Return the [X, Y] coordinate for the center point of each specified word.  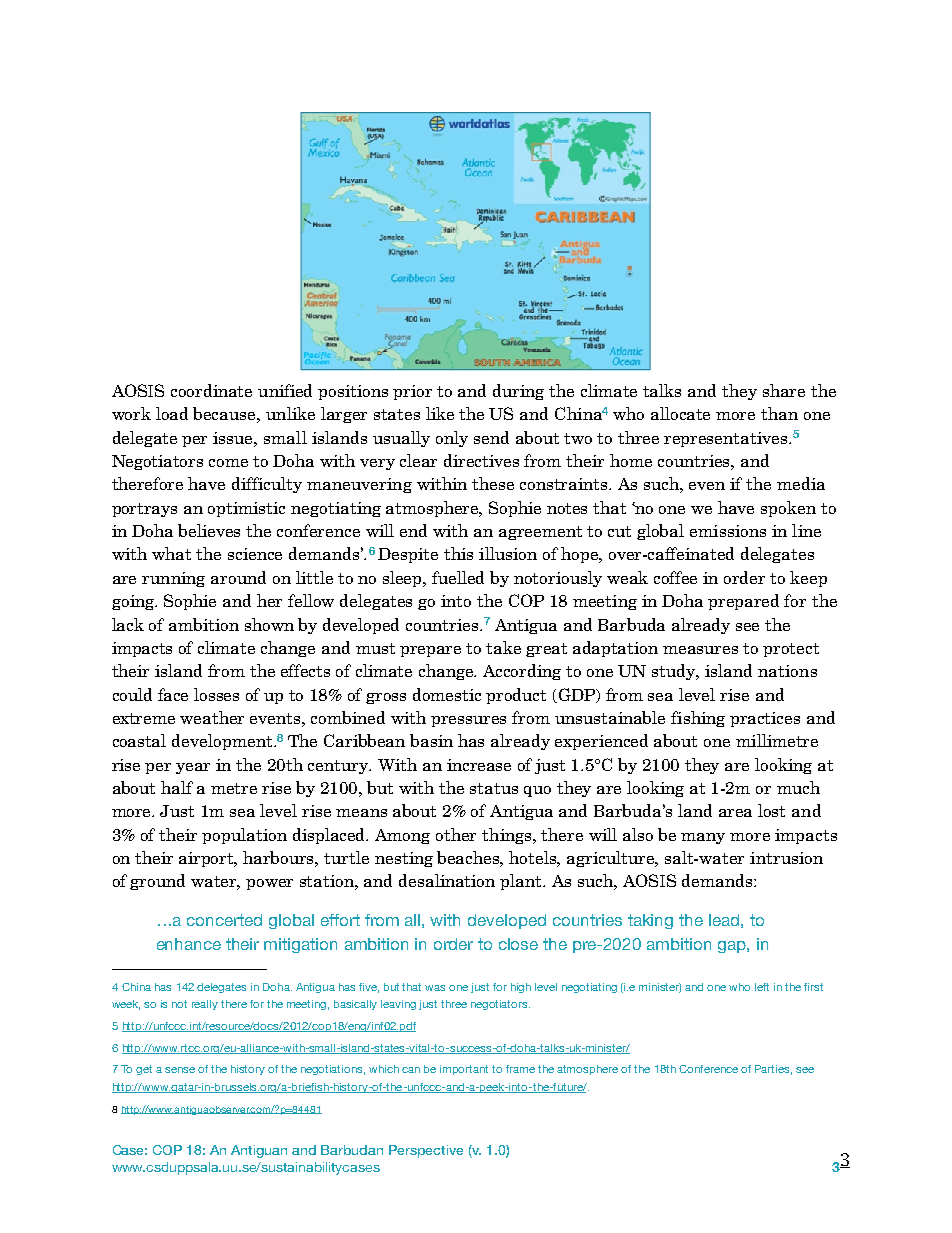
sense [180, 1070]
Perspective [426, 1151]
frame [520, 1069]
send [491, 437]
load [172, 413]
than [779, 413]
